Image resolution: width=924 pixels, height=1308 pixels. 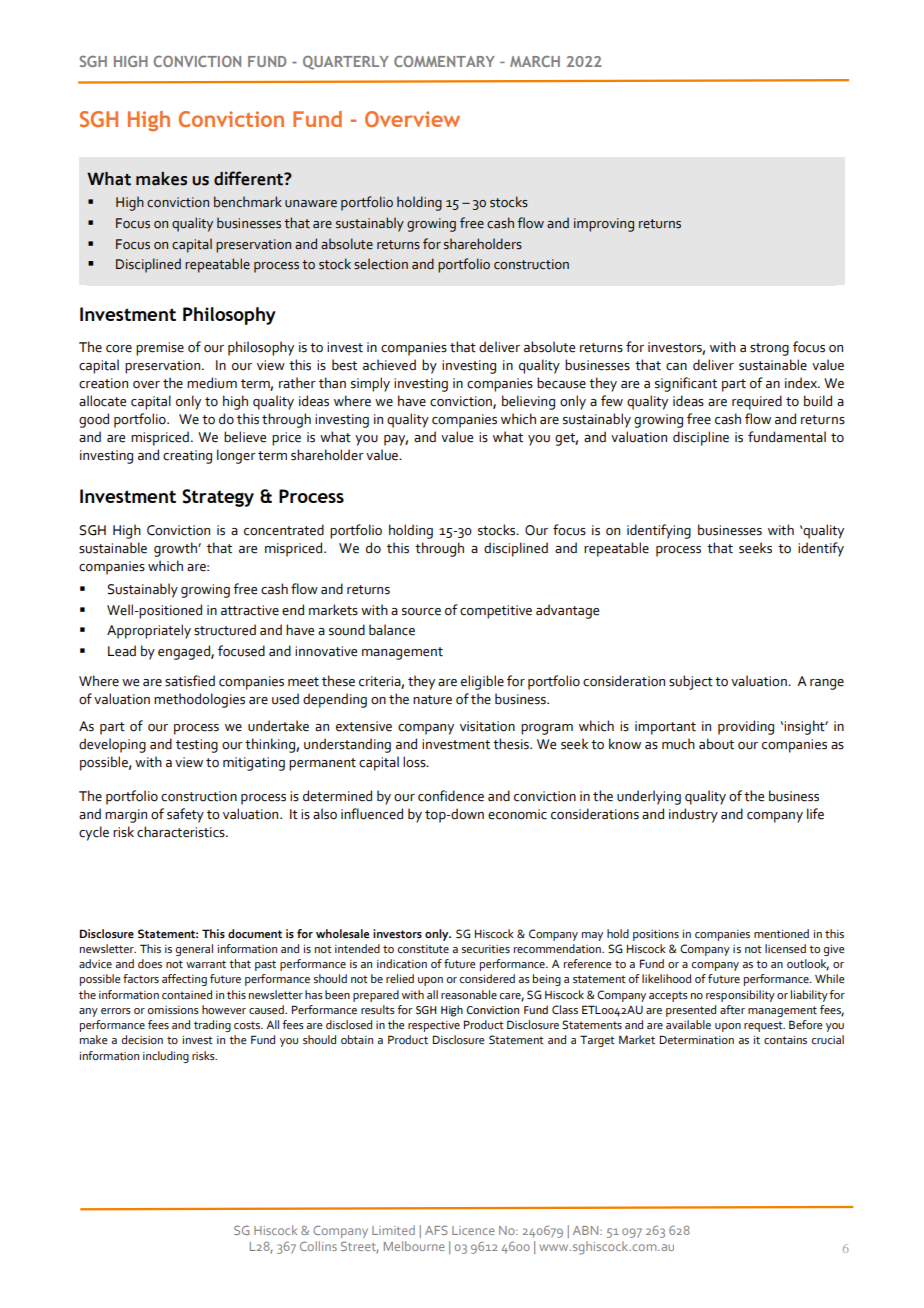 What do you see at coordinates (482, 682) in the document?
I see `eligible` at bounding box center [482, 682].
